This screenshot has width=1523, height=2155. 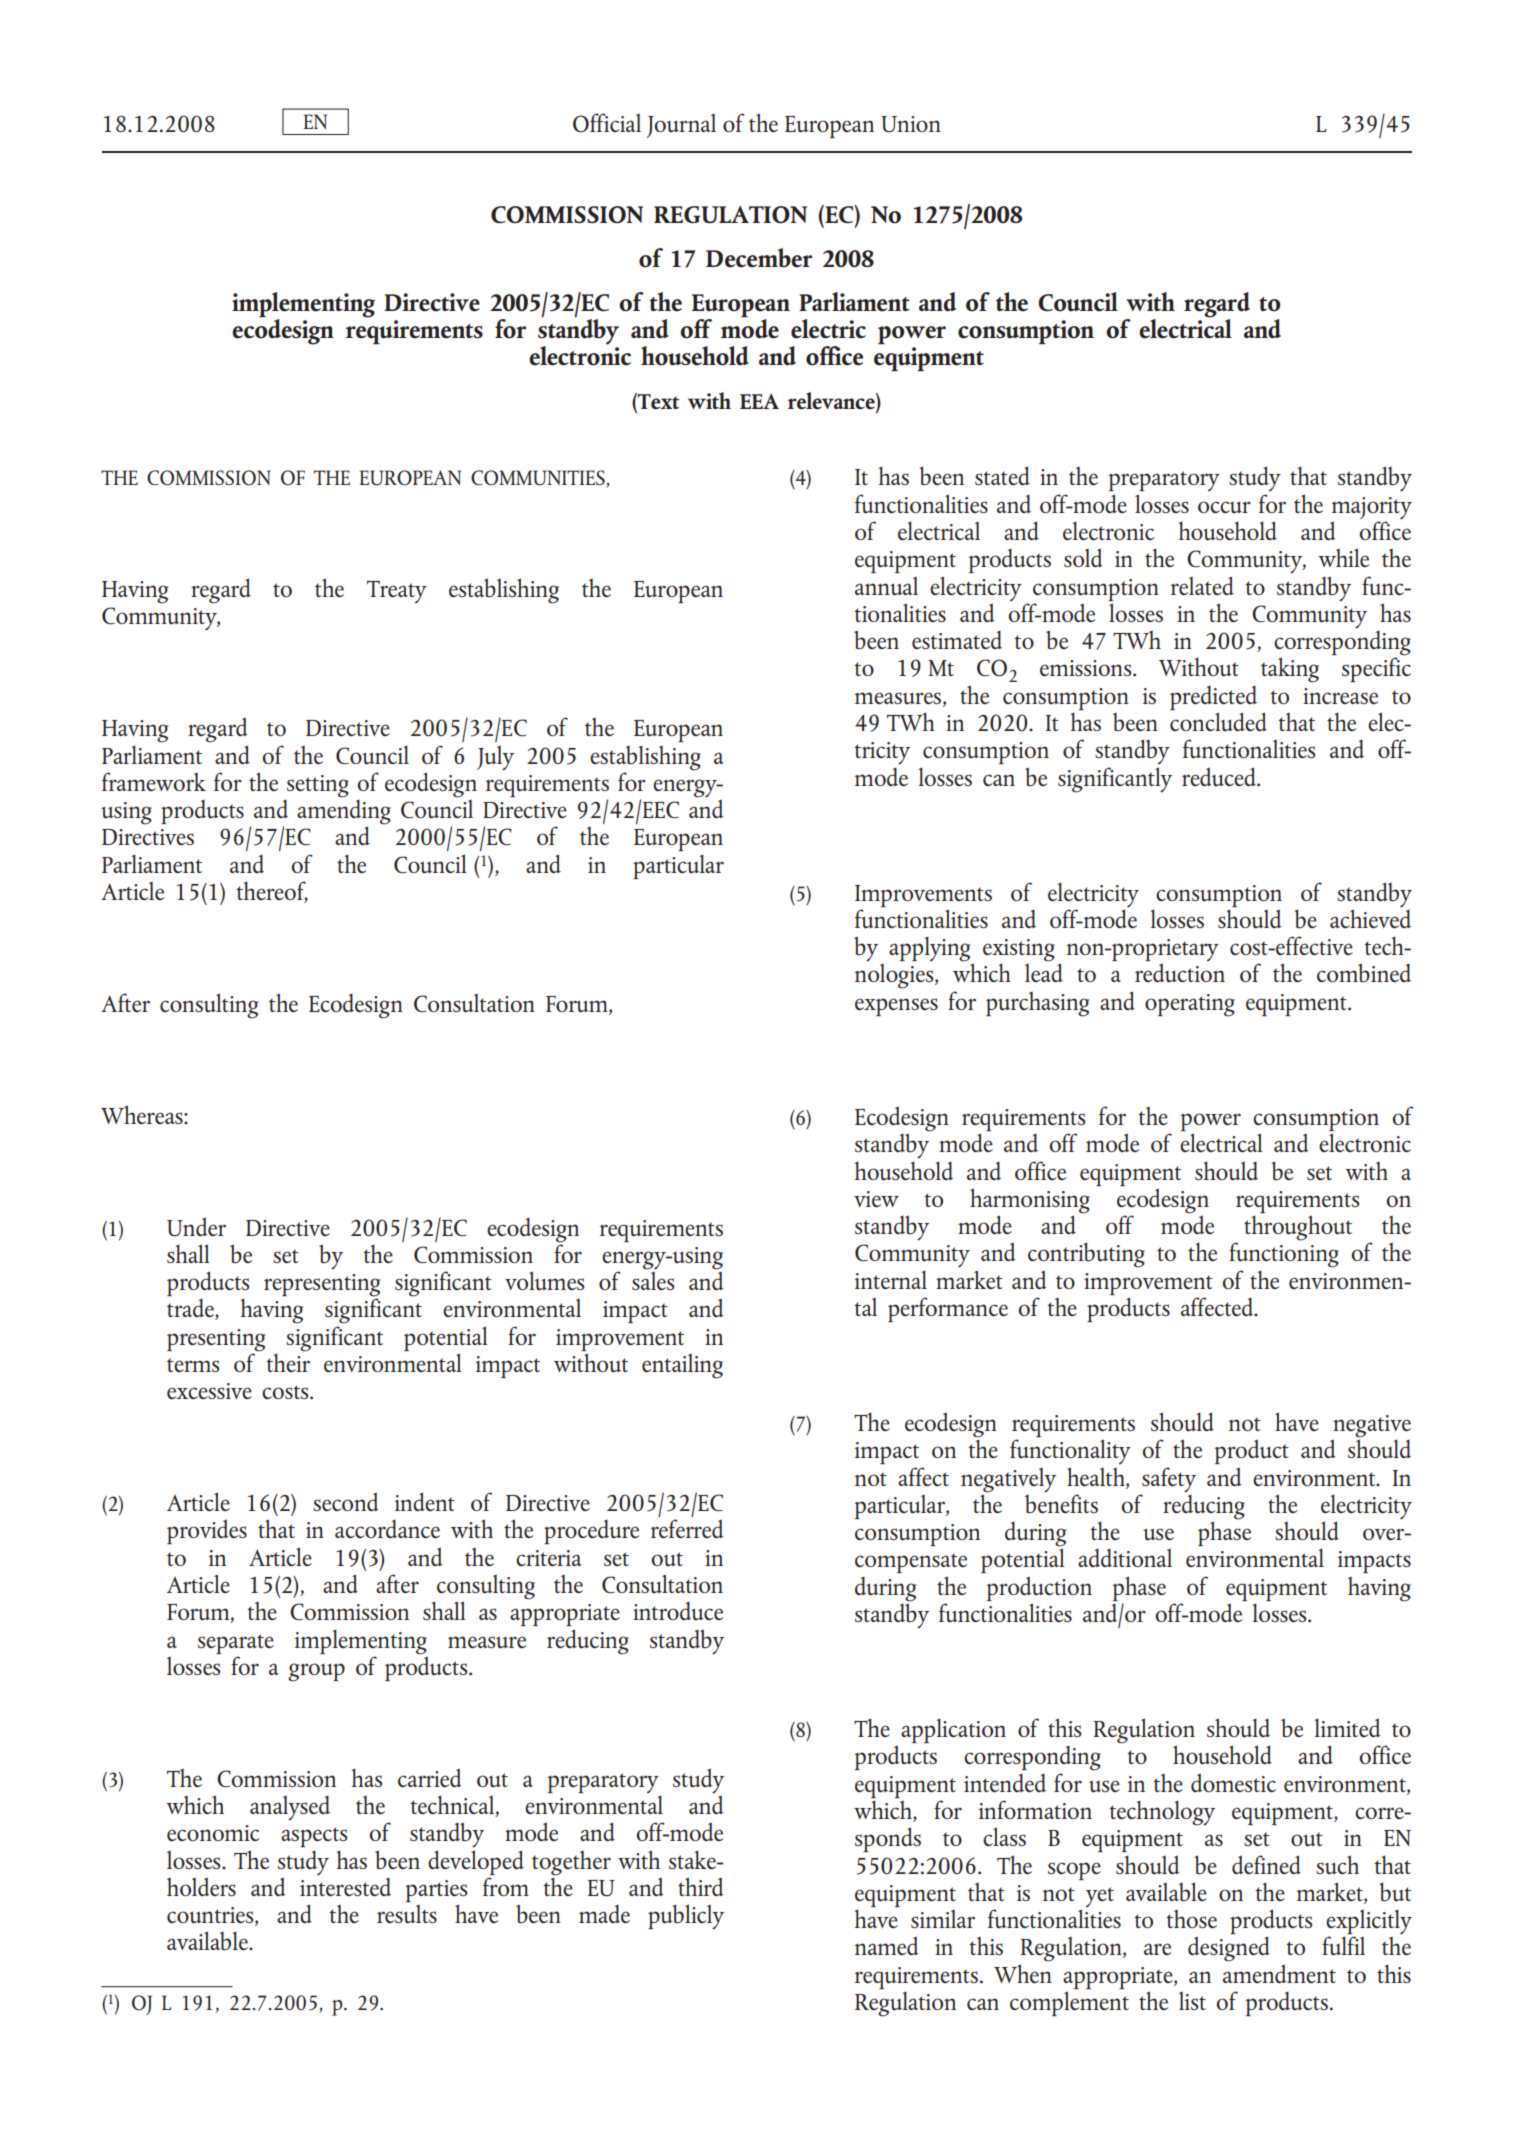 What do you see at coordinates (345, 1885) in the screenshot?
I see `interested` at bounding box center [345, 1885].
